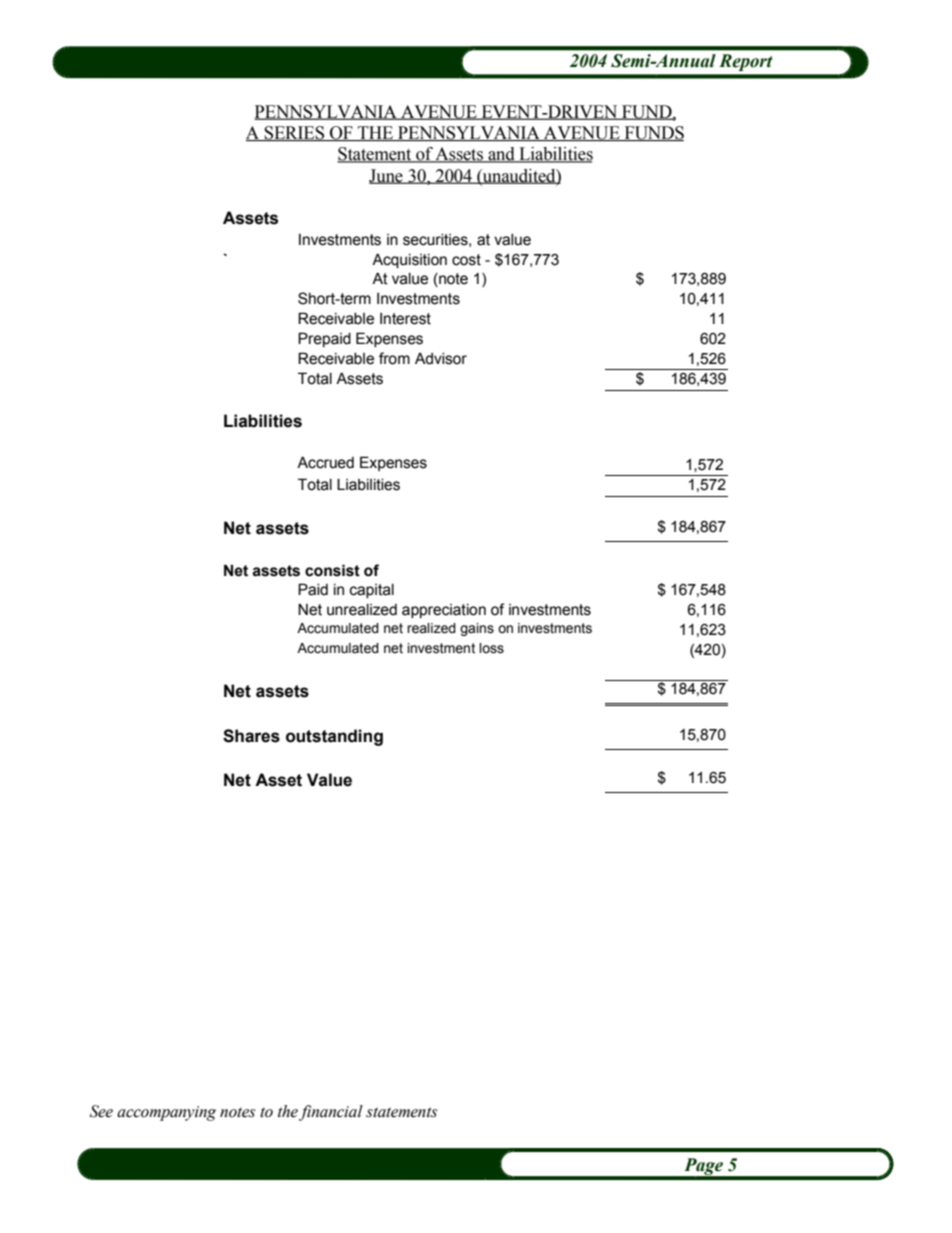 Image resolution: width=952 pixels, height=1233 pixels. I want to click on June, so click(387, 176).
